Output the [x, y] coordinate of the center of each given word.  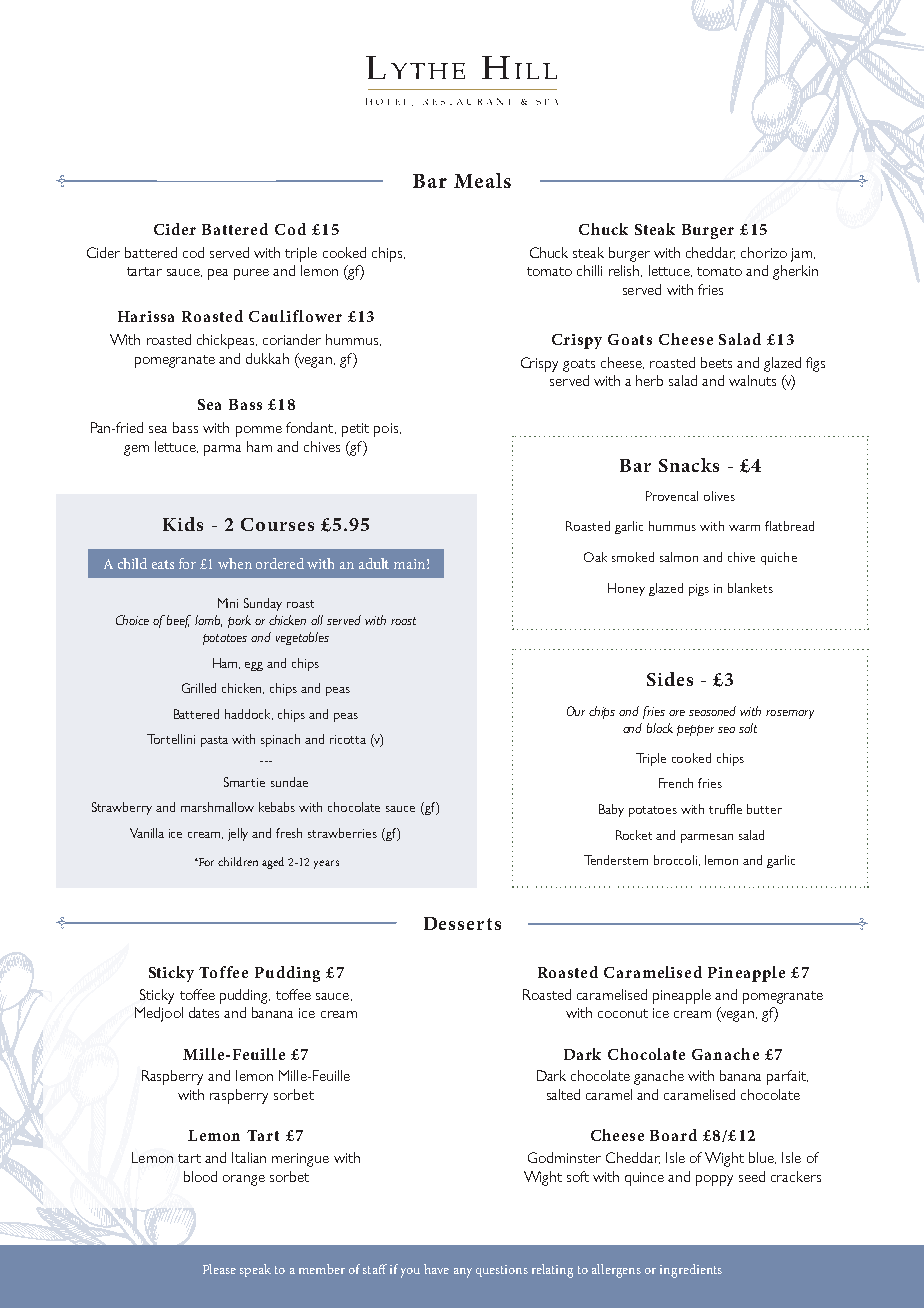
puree [251, 274]
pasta [214, 741]
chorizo [764, 252]
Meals [482, 180]
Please [219, 1269]
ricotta [348, 739]
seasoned [712, 711]
